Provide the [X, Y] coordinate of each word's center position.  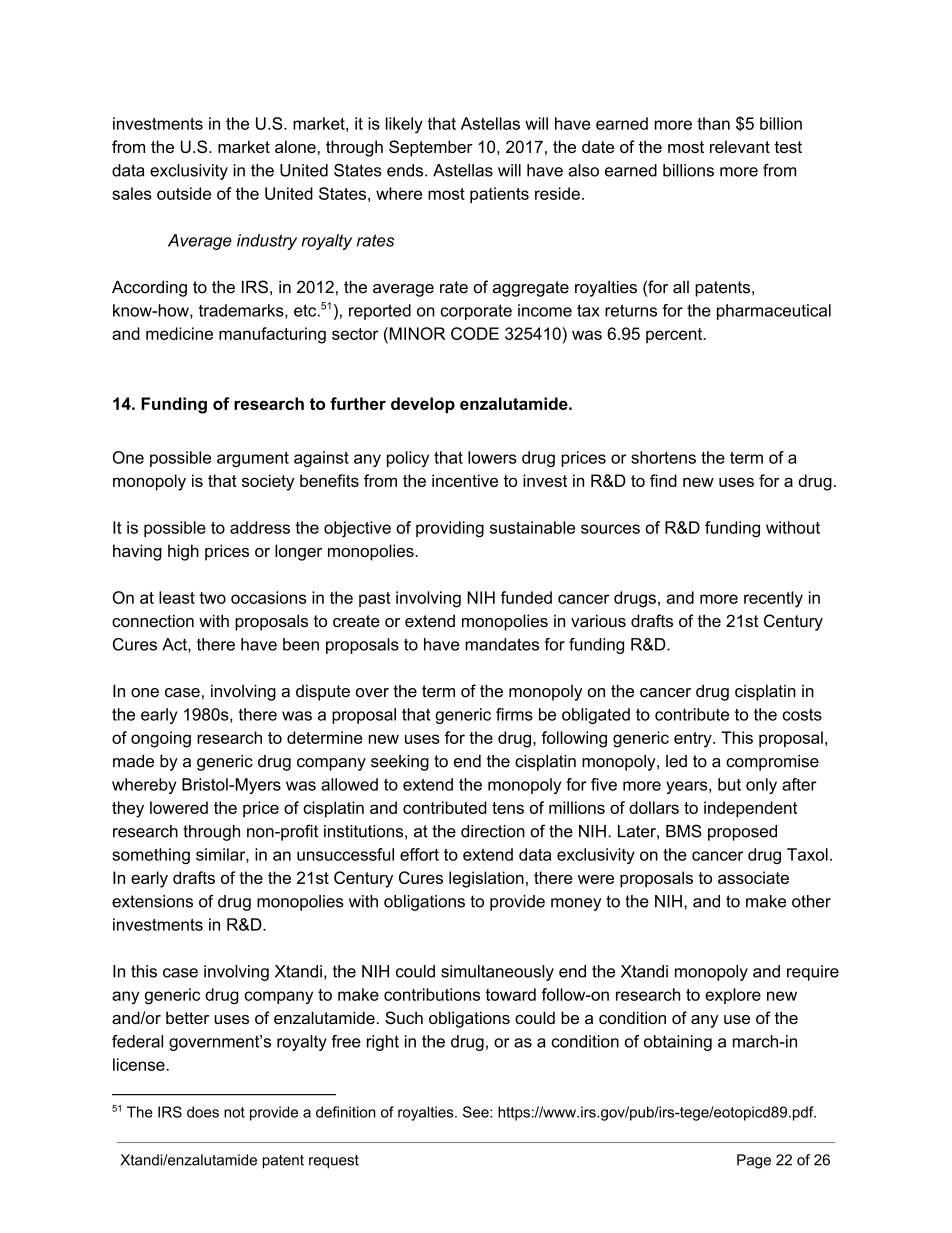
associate [753, 877]
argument [253, 459]
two [212, 598]
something [151, 856]
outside [184, 193]
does [203, 1112]
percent [675, 335]
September [431, 148]
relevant [740, 146]
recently [773, 599]
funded [526, 597]
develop [423, 405]
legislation [486, 879]
